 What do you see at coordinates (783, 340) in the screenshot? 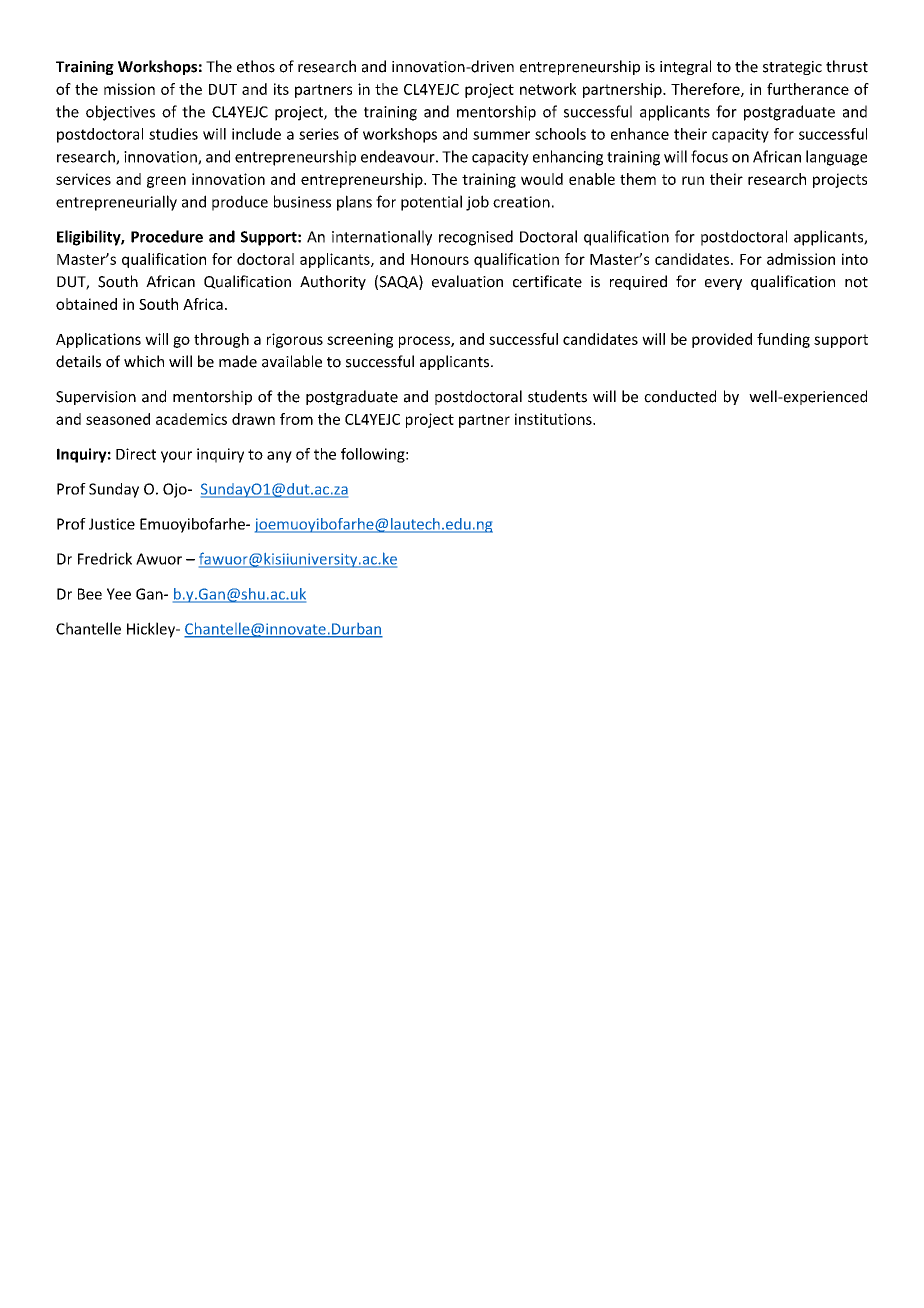
I see `funding` at bounding box center [783, 340].
